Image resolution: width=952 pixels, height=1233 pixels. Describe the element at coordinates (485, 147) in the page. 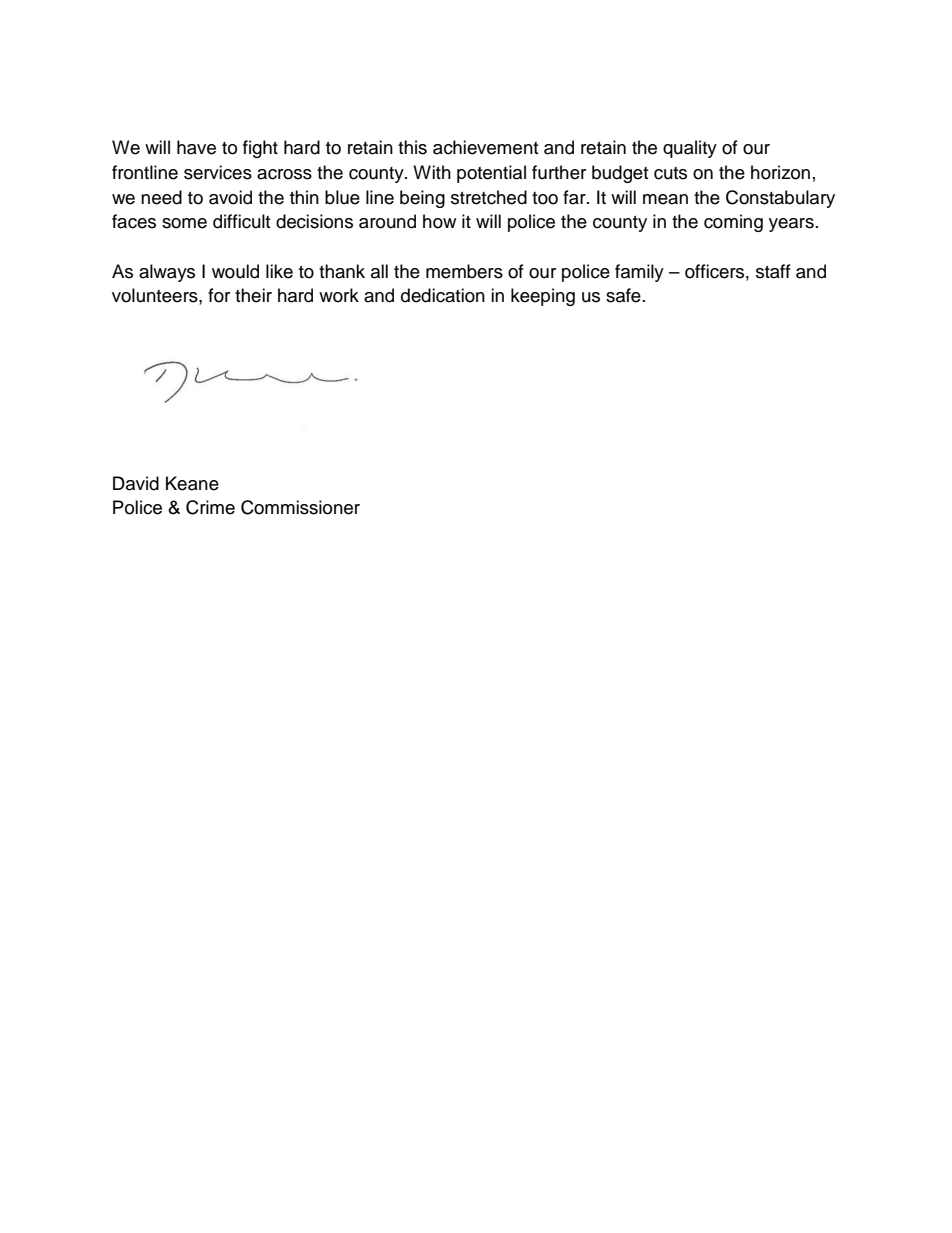

I see `achievement` at that location.
